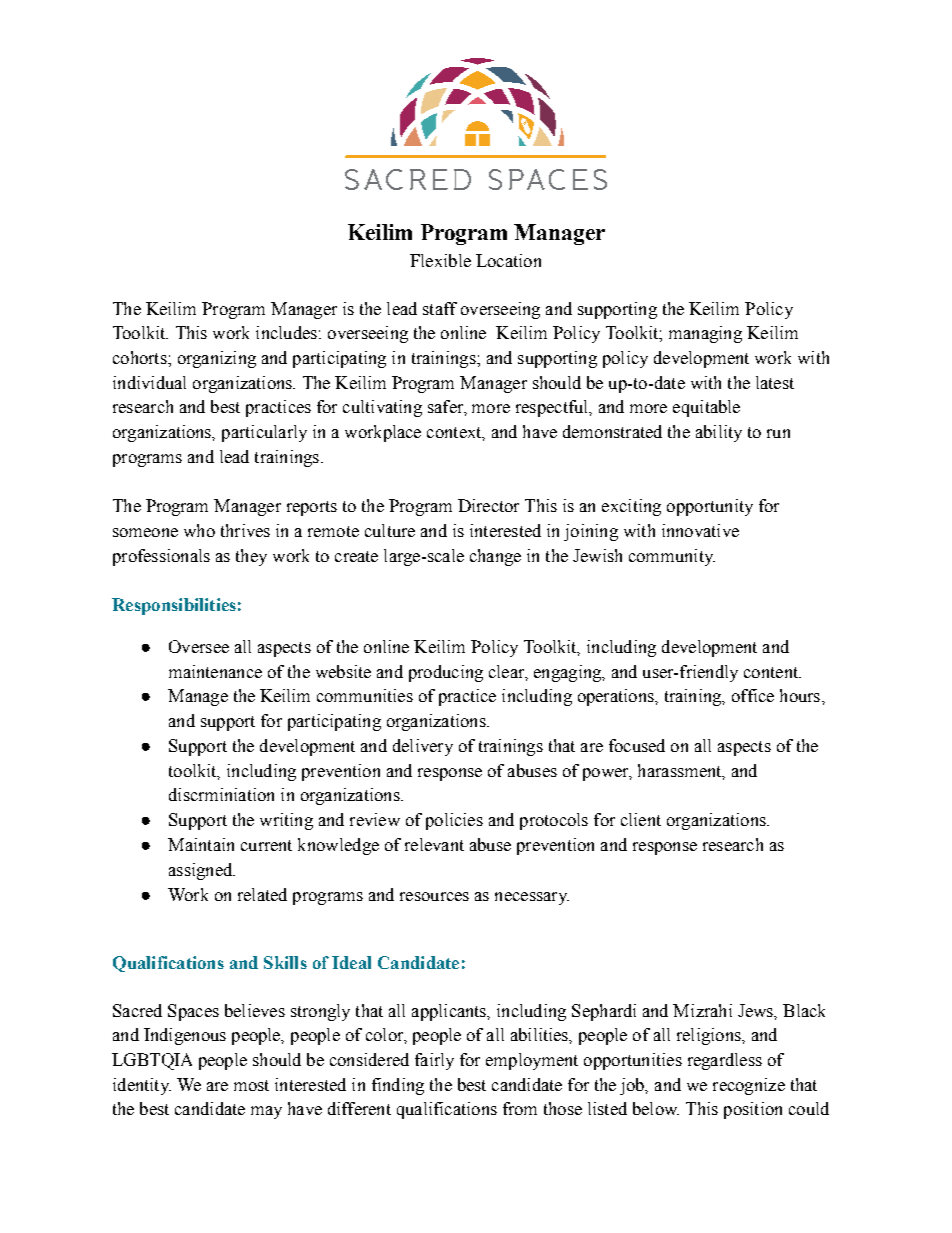  What do you see at coordinates (710, 507) in the page?
I see `opportunity` at bounding box center [710, 507].
